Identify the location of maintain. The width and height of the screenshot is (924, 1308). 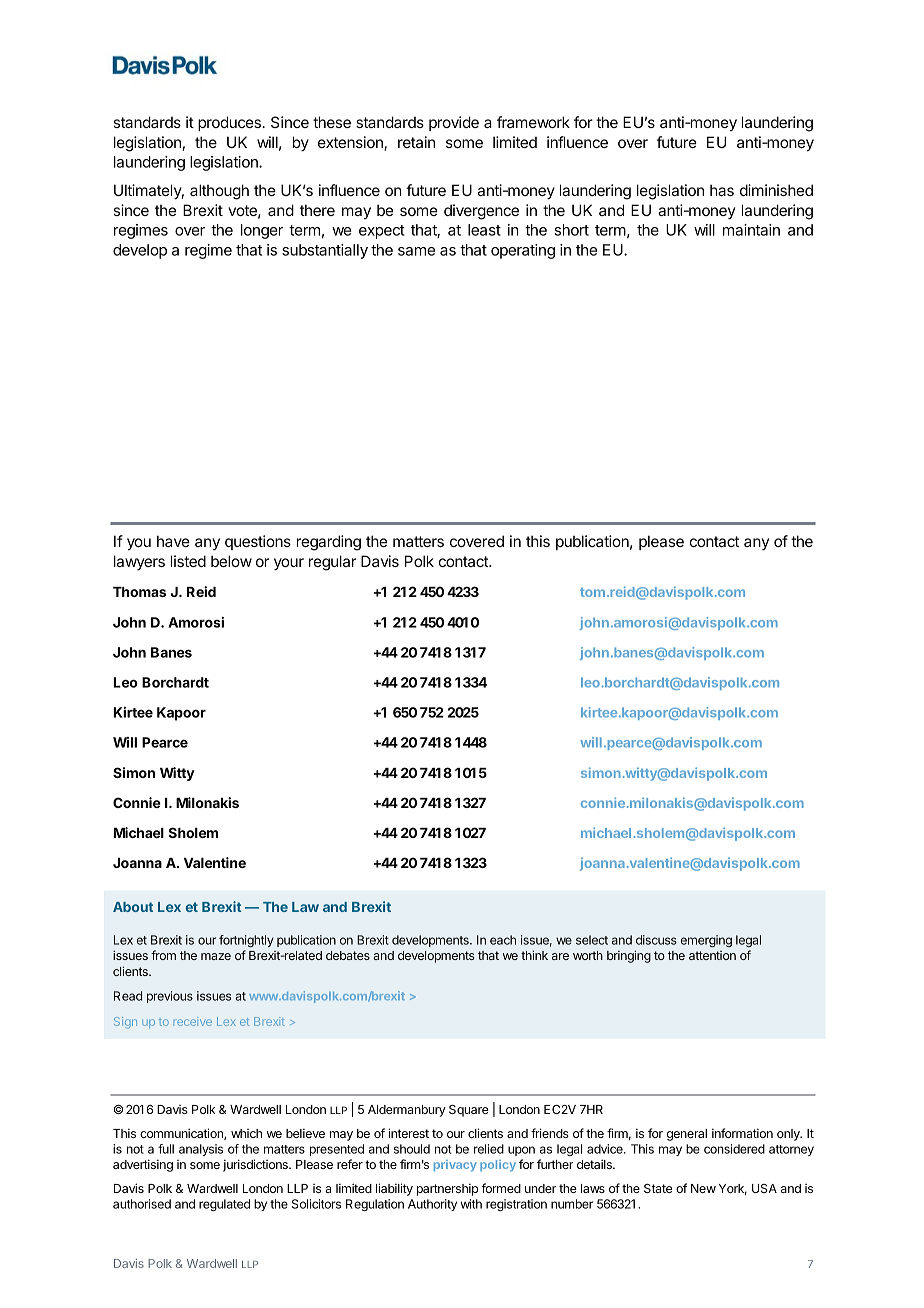
(751, 230).
